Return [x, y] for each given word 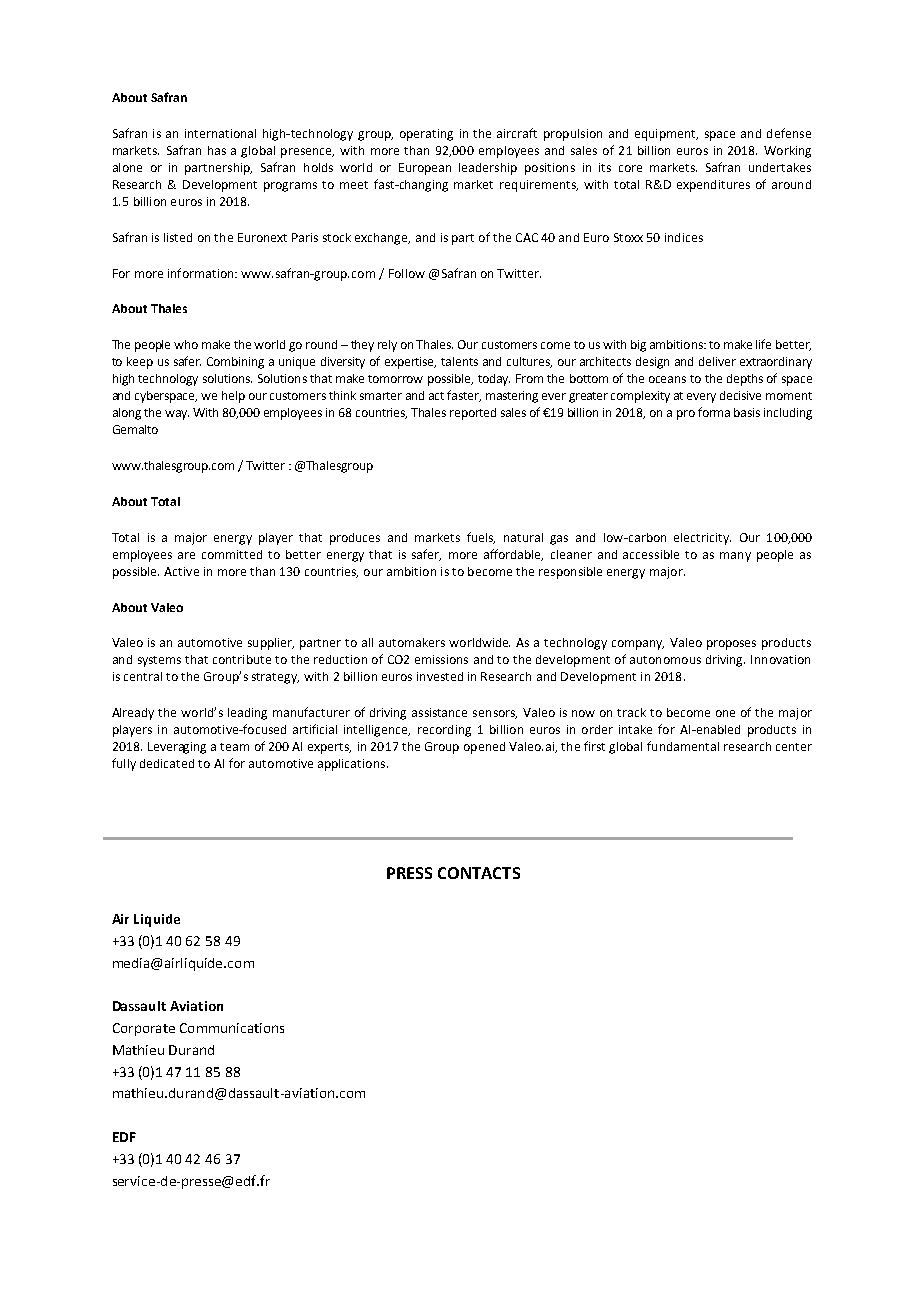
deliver [717, 361]
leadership [488, 169]
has [217, 150]
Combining [235, 363]
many [735, 557]
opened [484, 748]
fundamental [683, 746]
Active [181, 571]
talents [459, 361]
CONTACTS [479, 873]
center [794, 747]
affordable [513, 555]
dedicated [167, 763]
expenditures [713, 186]
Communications [232, 1028]
